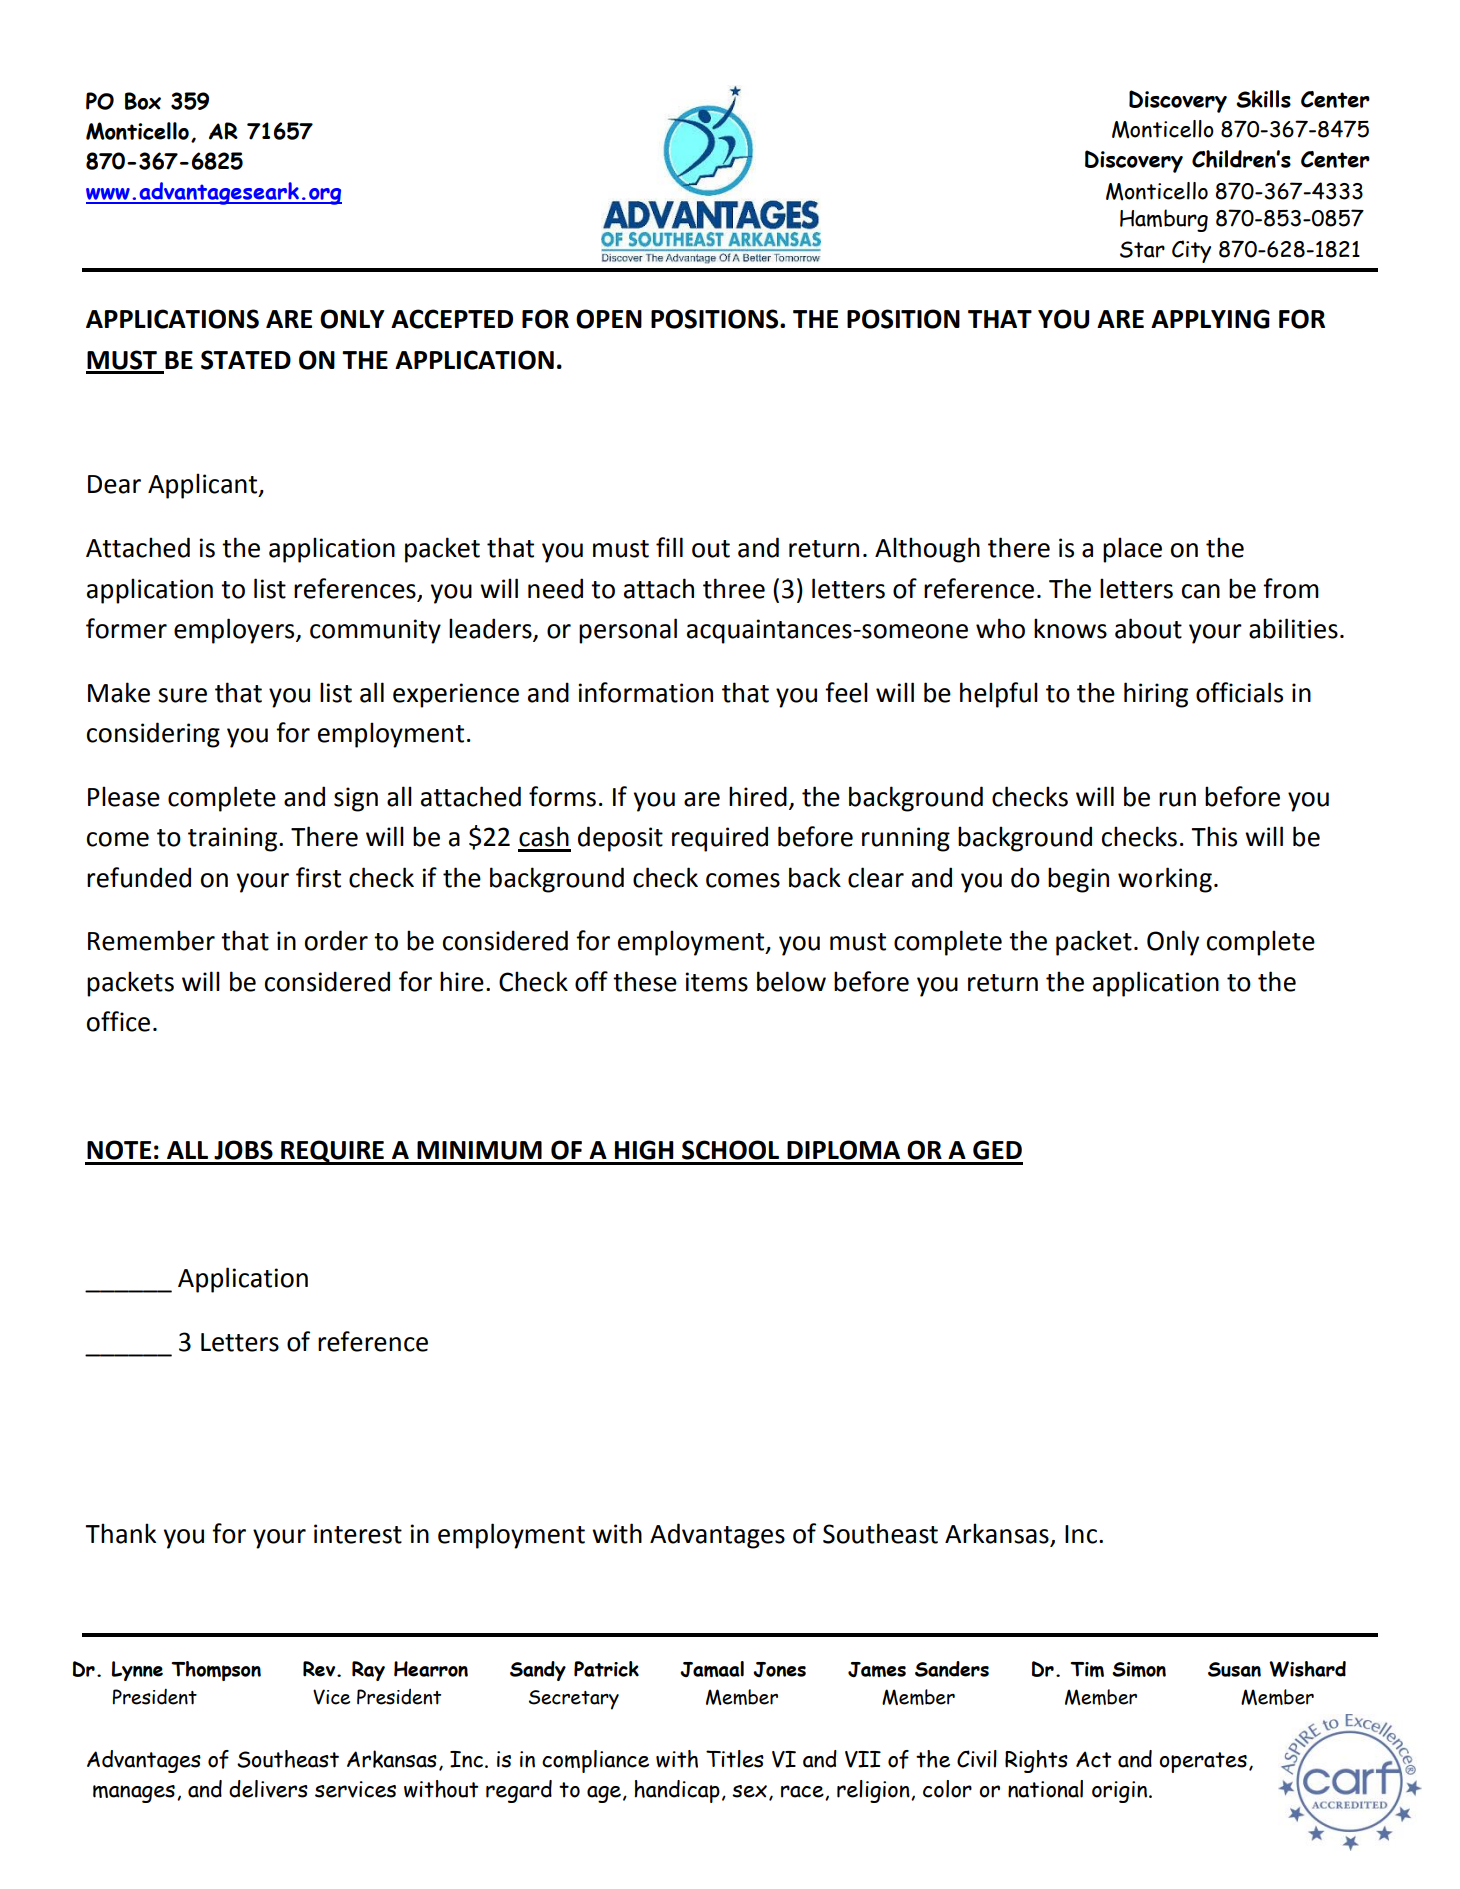 The image size is (1460, 1889). Describe the element at coordinates (669, 547) in the screenshot. I see `fill` at that location.
